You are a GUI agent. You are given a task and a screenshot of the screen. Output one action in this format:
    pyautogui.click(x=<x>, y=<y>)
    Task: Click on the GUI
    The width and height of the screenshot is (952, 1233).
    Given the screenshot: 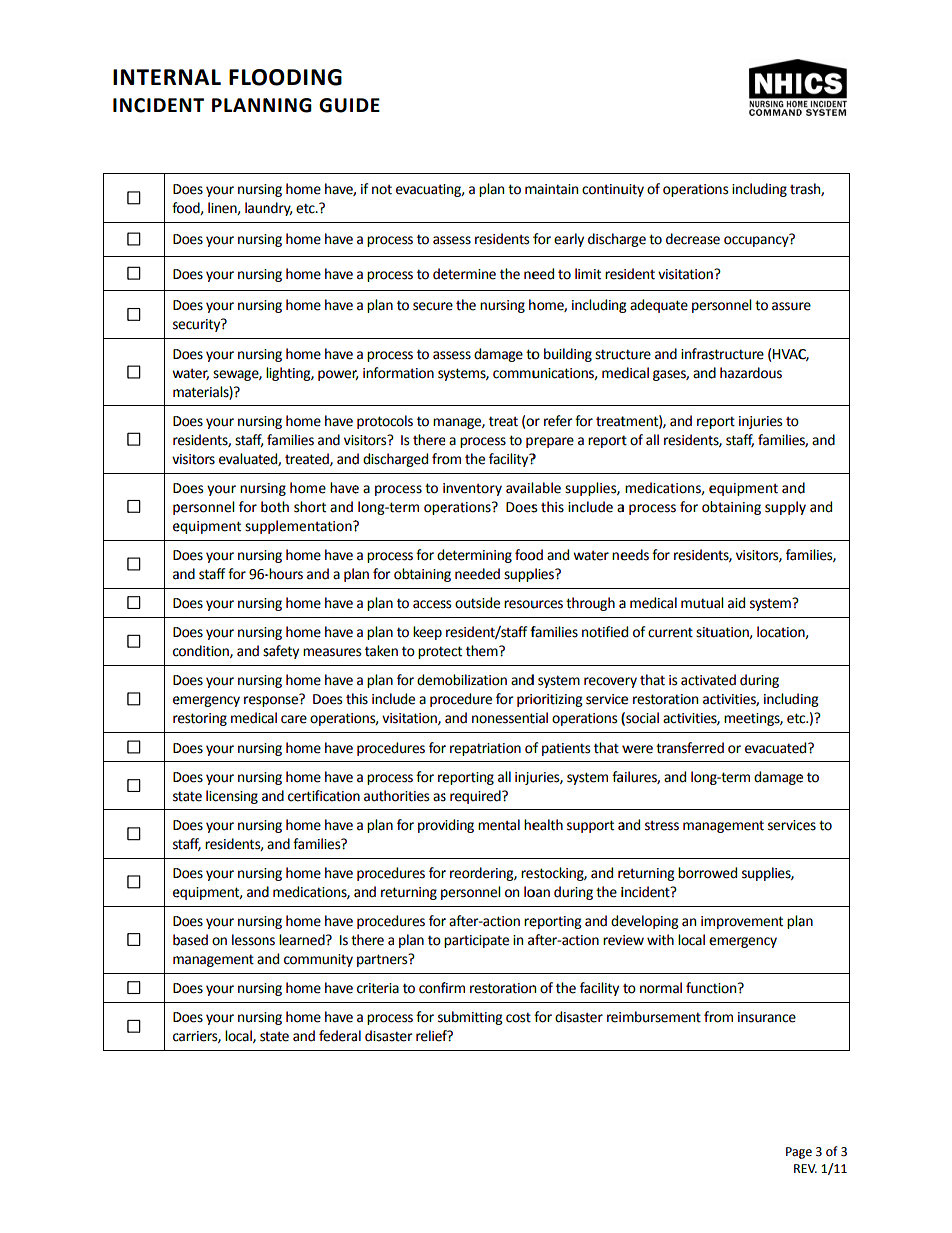 What is the action you would take?
    pyautogui.click(x=336, y=105)
